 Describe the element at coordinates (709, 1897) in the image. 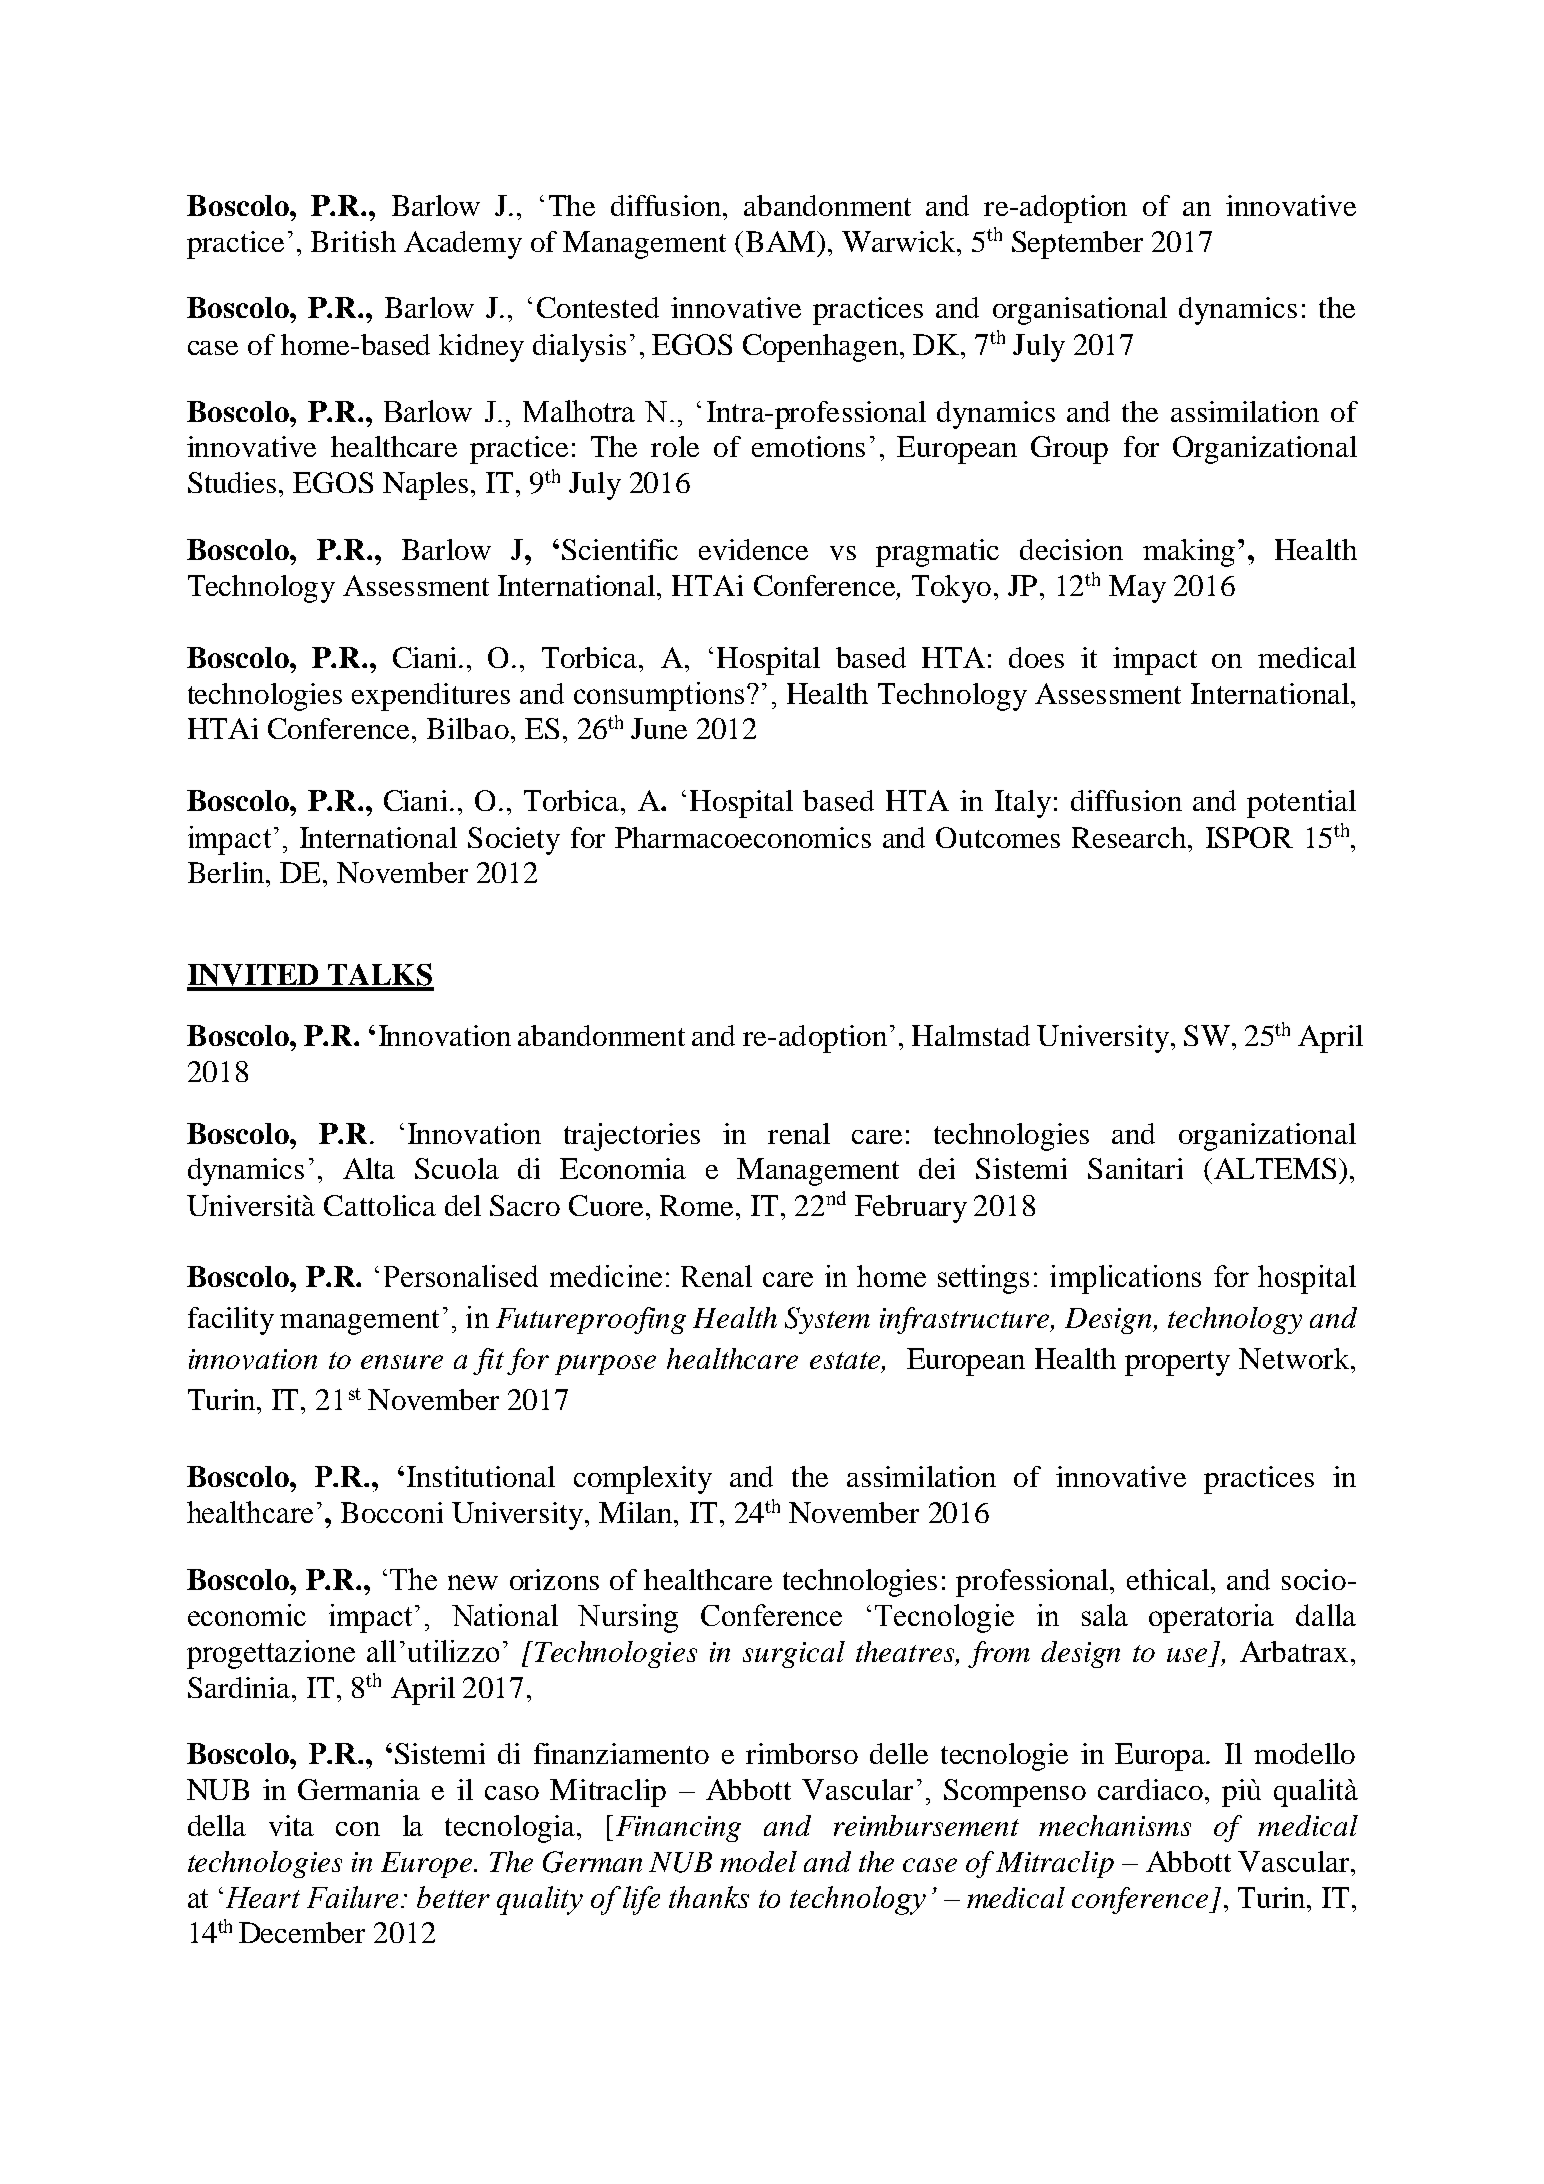

I see `thanks` at that location.
